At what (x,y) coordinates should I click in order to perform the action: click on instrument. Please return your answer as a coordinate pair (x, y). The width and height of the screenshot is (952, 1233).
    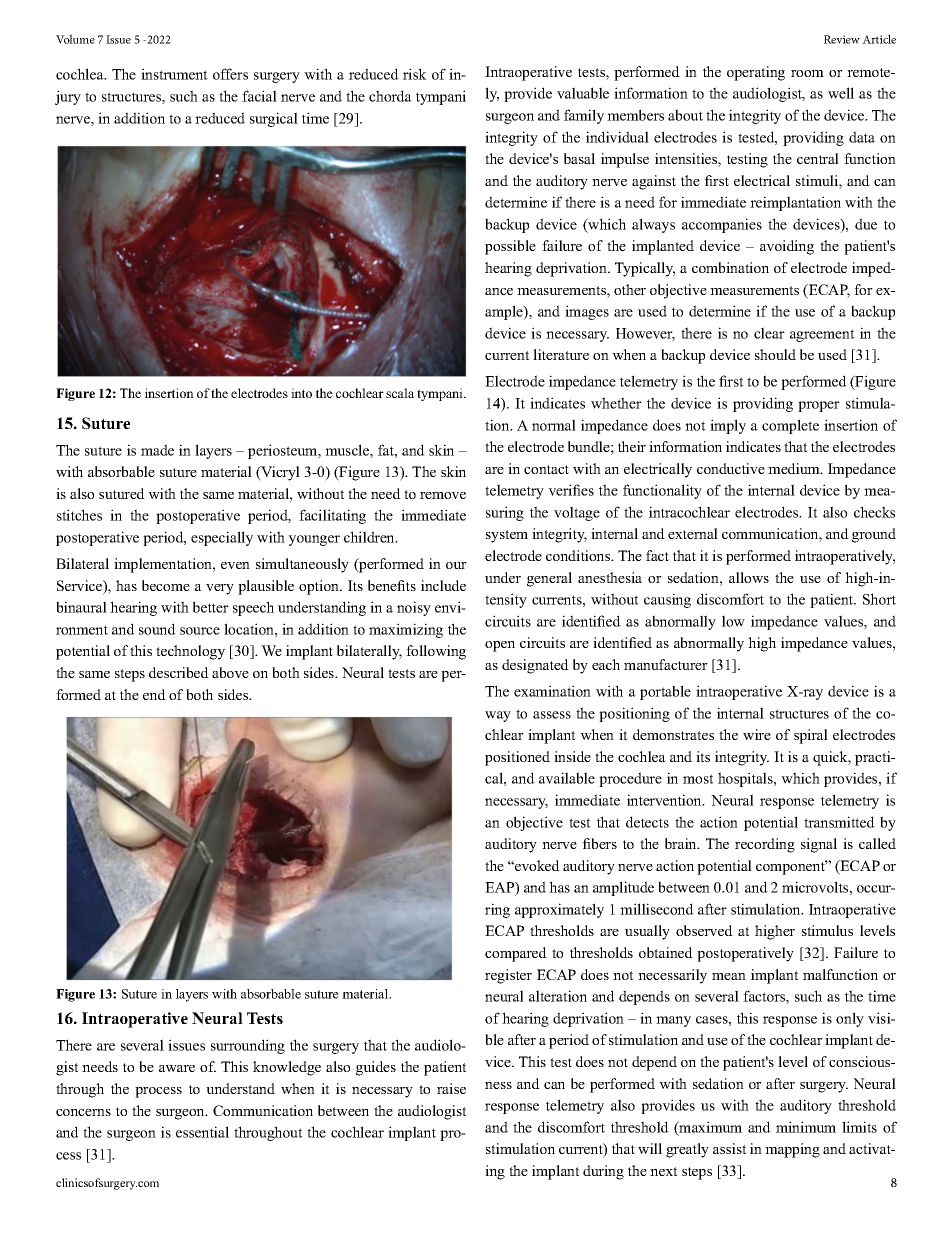
    Looking at the image, I should click on (174, 74).
